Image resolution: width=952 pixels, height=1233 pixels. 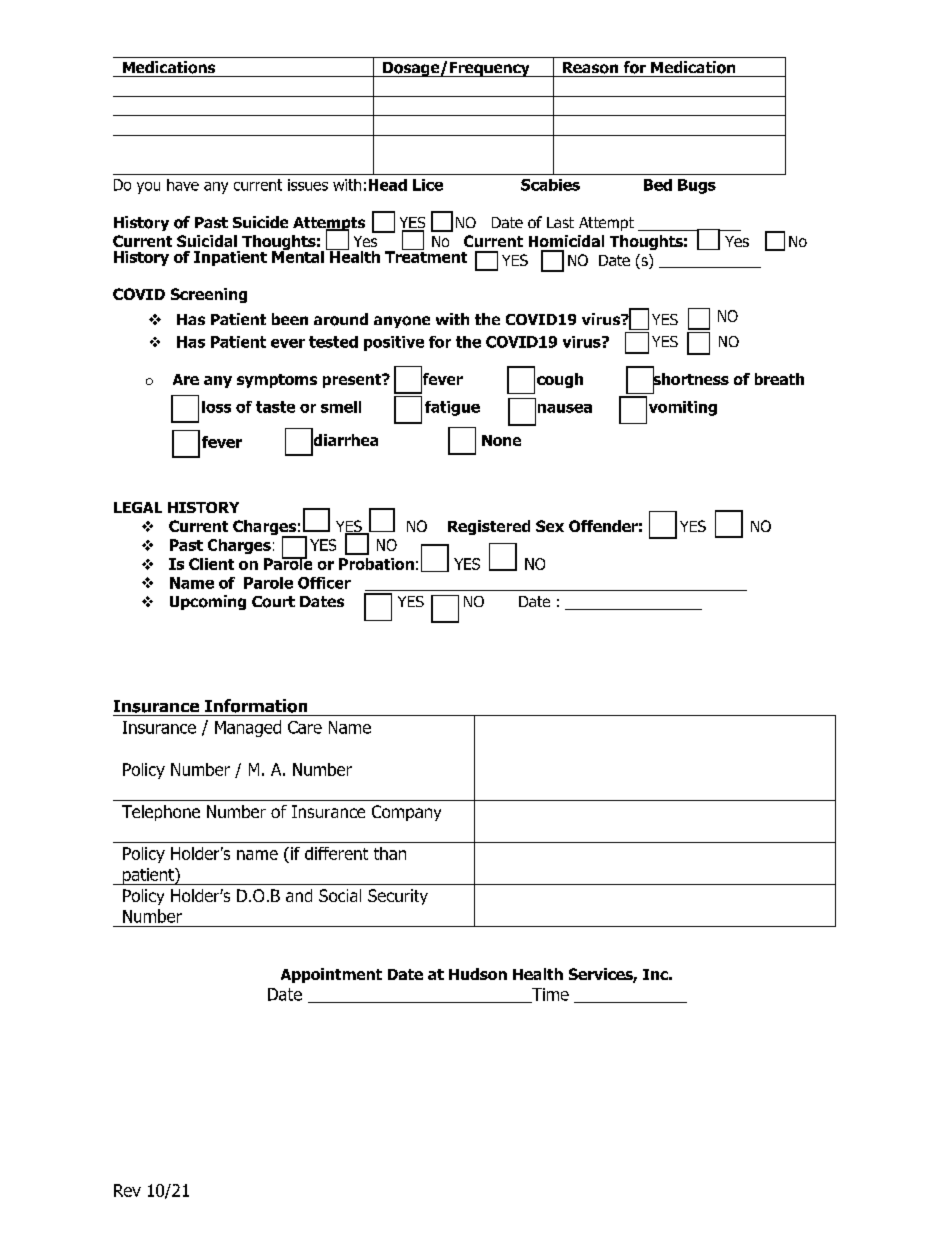 I want to click on Suicidal, so click(x=207, y=241).
